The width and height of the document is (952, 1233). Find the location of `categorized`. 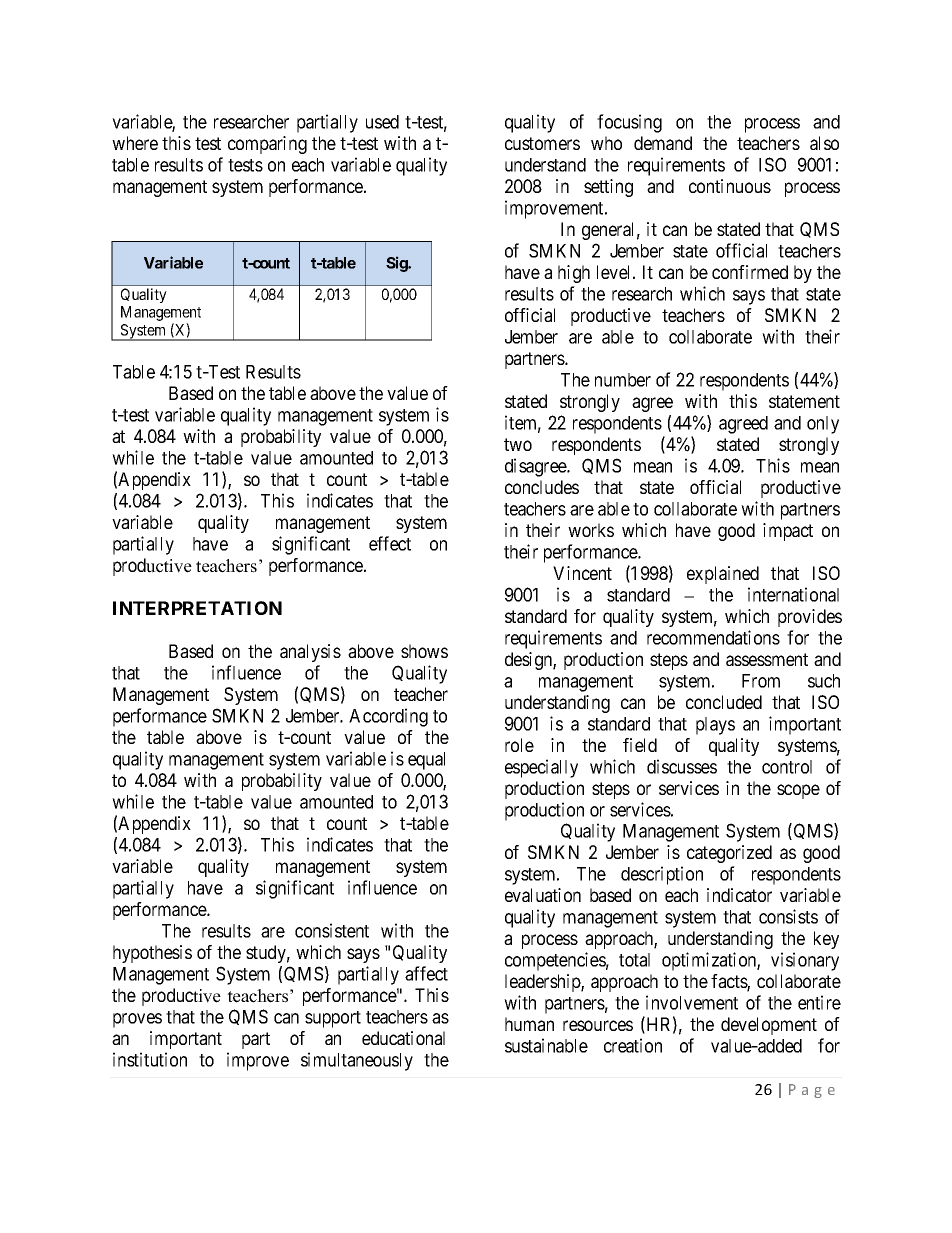

categorized is located at coordinates (729, 854).
